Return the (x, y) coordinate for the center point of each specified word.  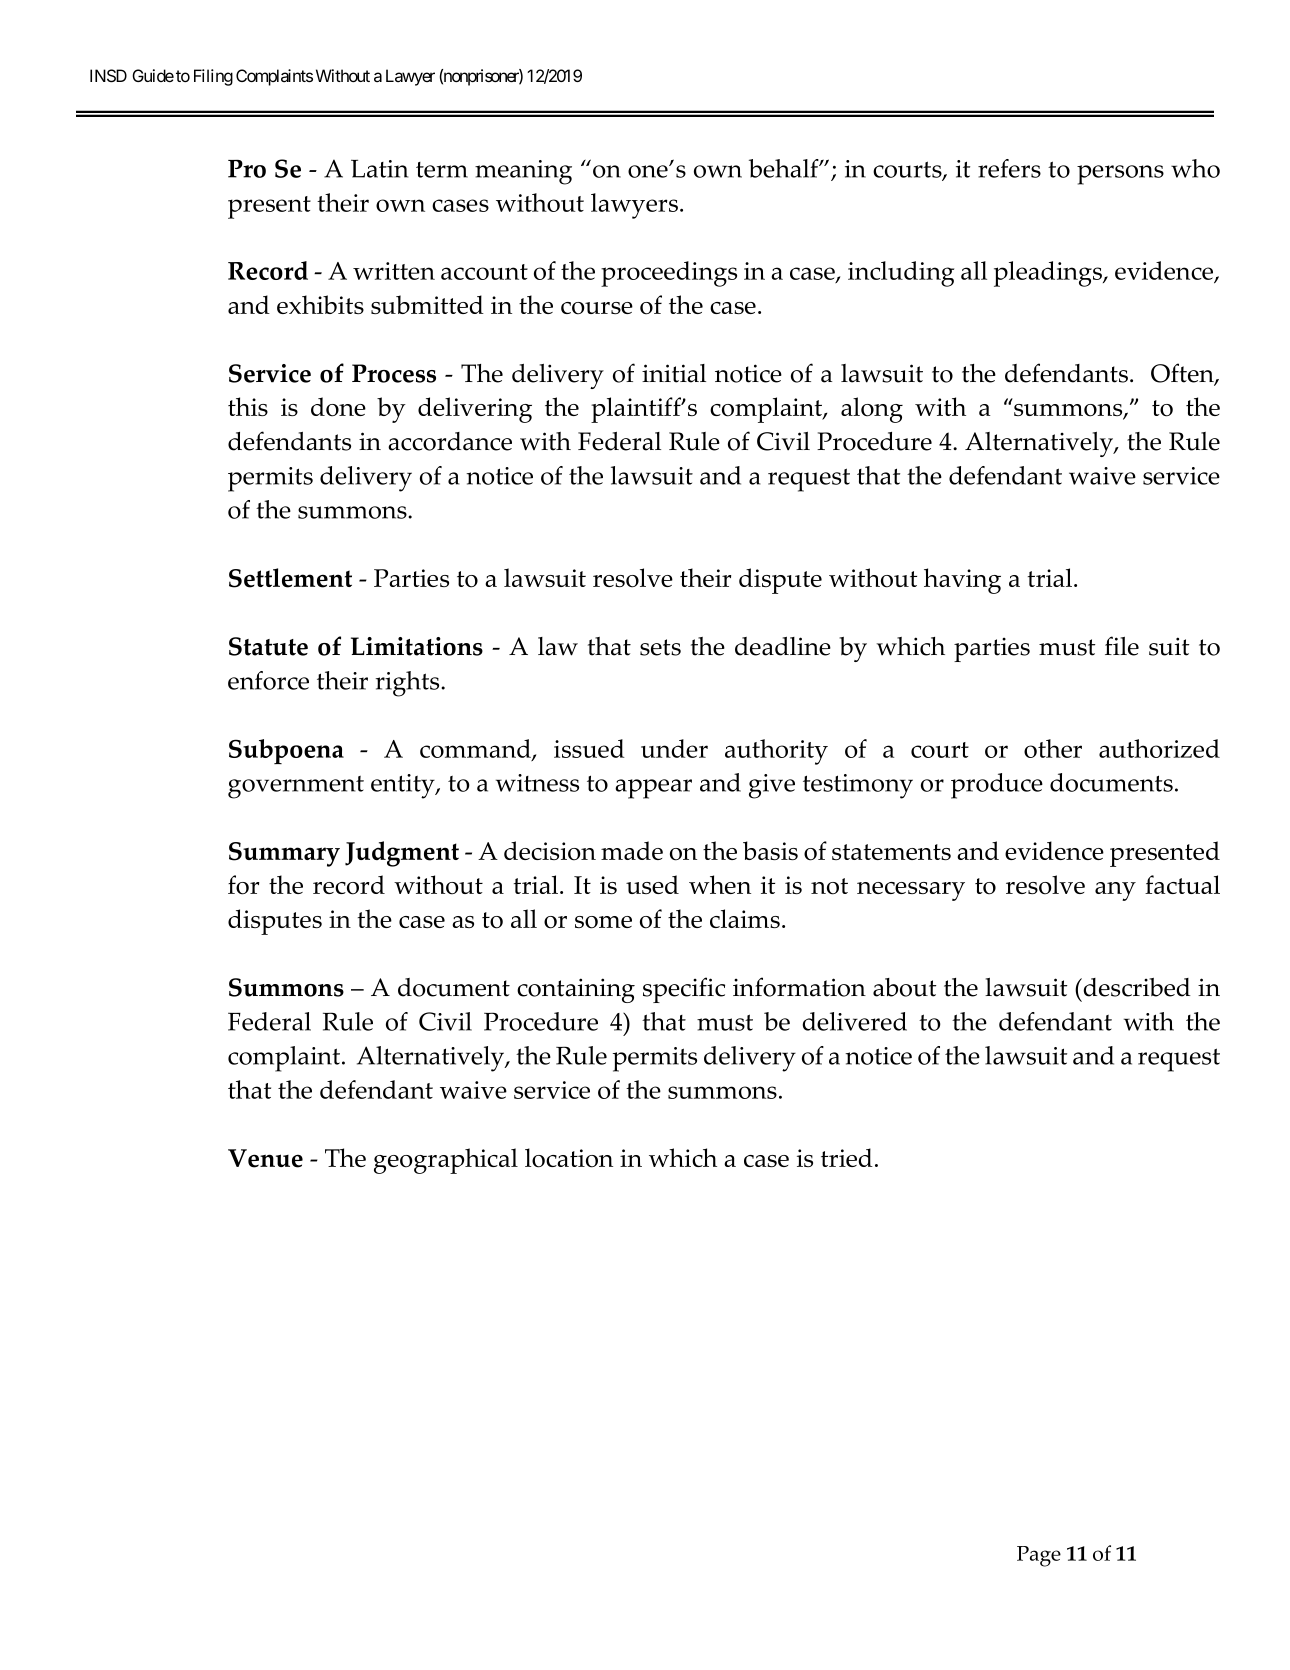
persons (1120, 175)
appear (653, 789)
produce (997, 786)
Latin (379, 168)
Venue (265, 1158)
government (296, 787)
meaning (523, 172)
